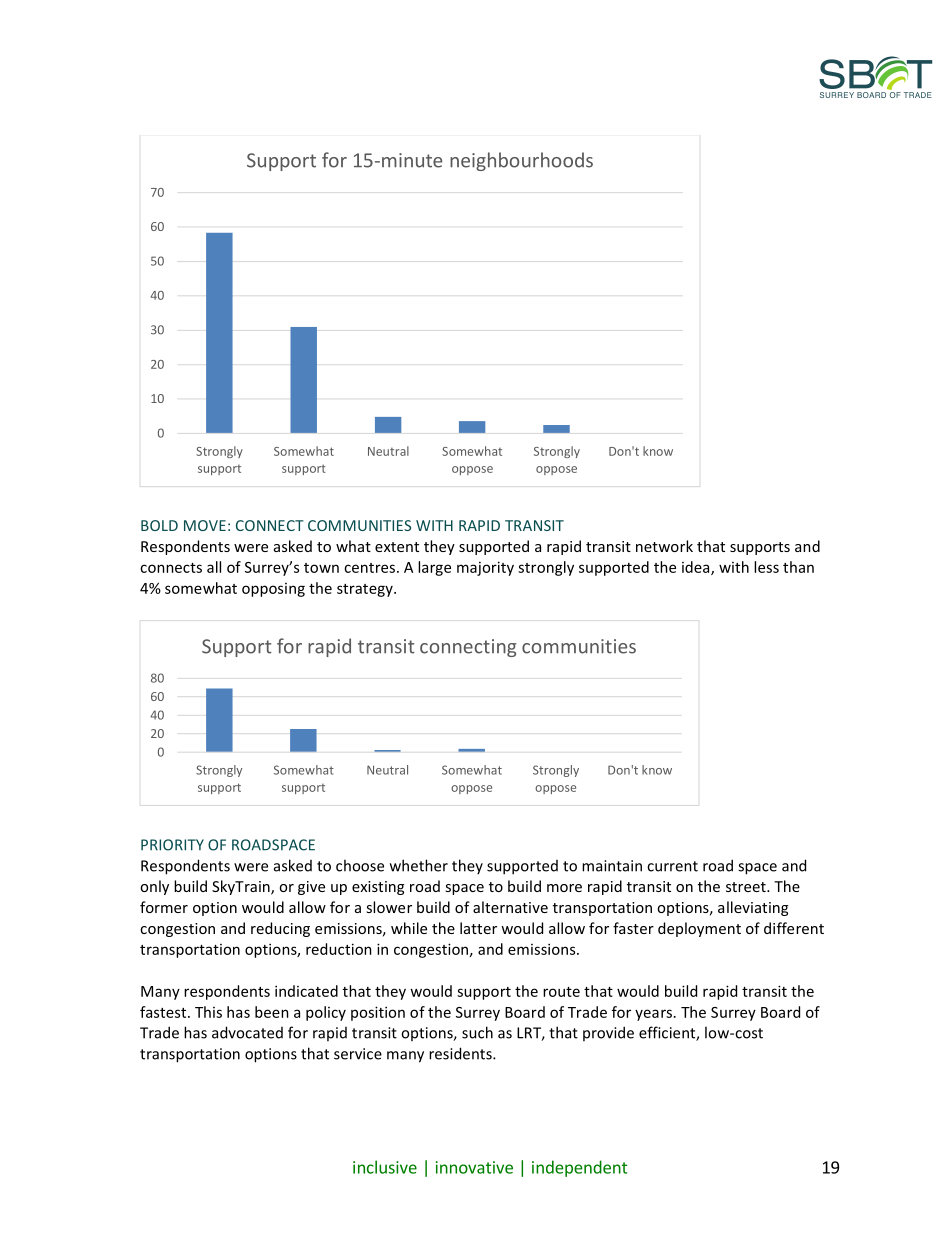 Image resolution: width=952 pixels, height=1233 pixels. Describe the element at coordinates (273, 590) in the screenshot. I see `opposing` at that location.
